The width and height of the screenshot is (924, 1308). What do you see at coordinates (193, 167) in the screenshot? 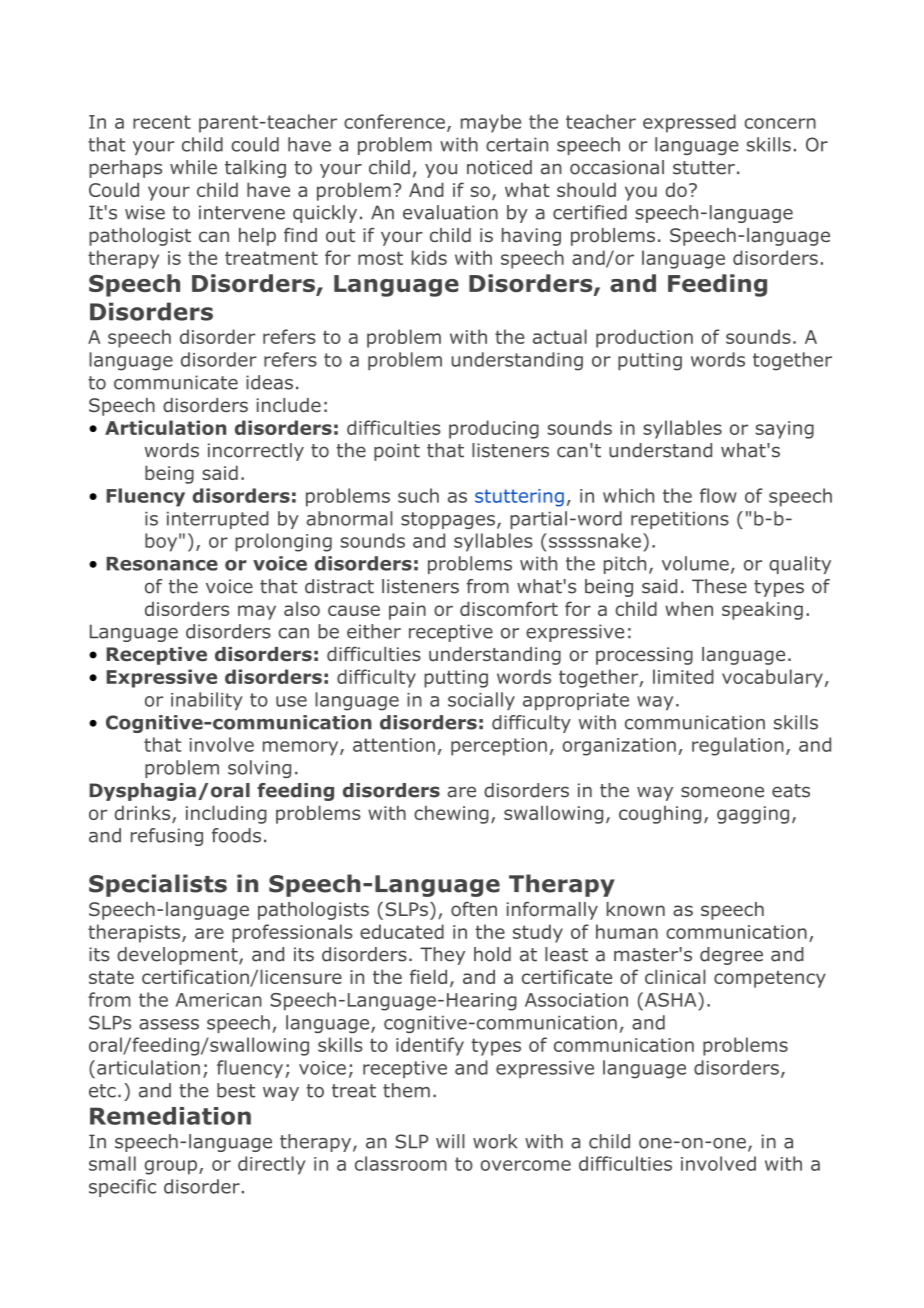
I see `while` at bounding box center [193, 167].
